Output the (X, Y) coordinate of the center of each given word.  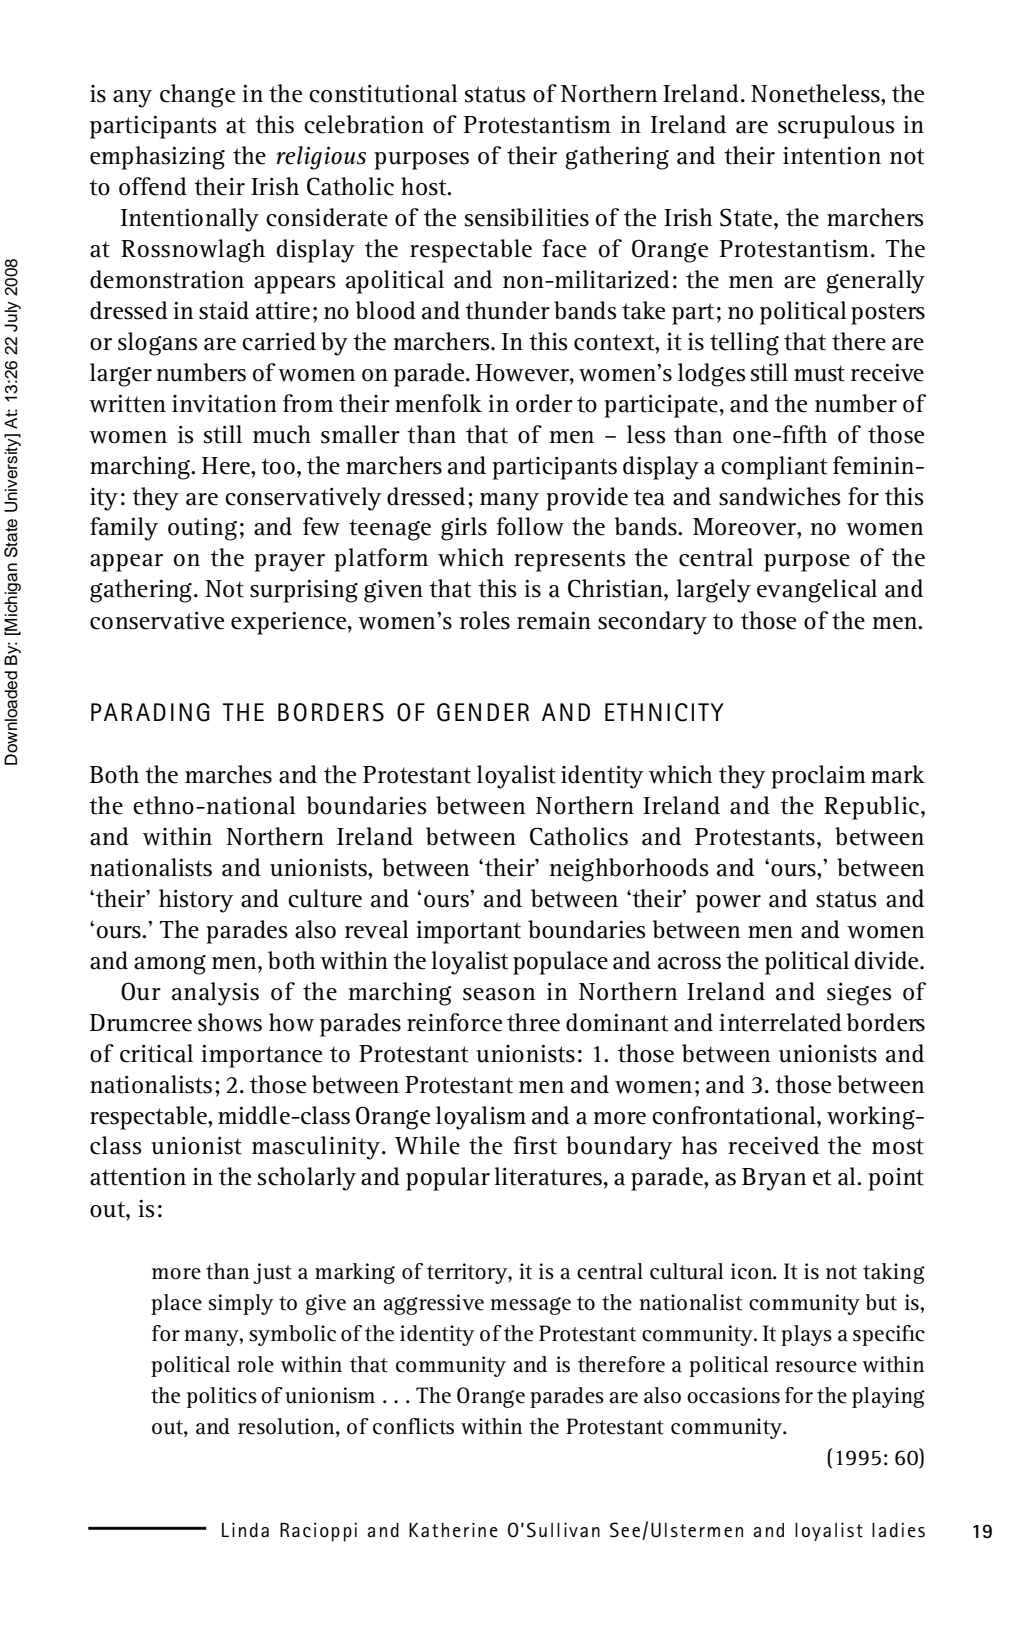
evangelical (817, 591)
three (533, 1022)
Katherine (453, 1530)
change (197, 96)
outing (202, 529)
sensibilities (527, 217)
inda (250, 1530)
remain (554, 621)
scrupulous (836, 127)
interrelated (780, 1022)
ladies (898, 1530)
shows (230, 1022)
